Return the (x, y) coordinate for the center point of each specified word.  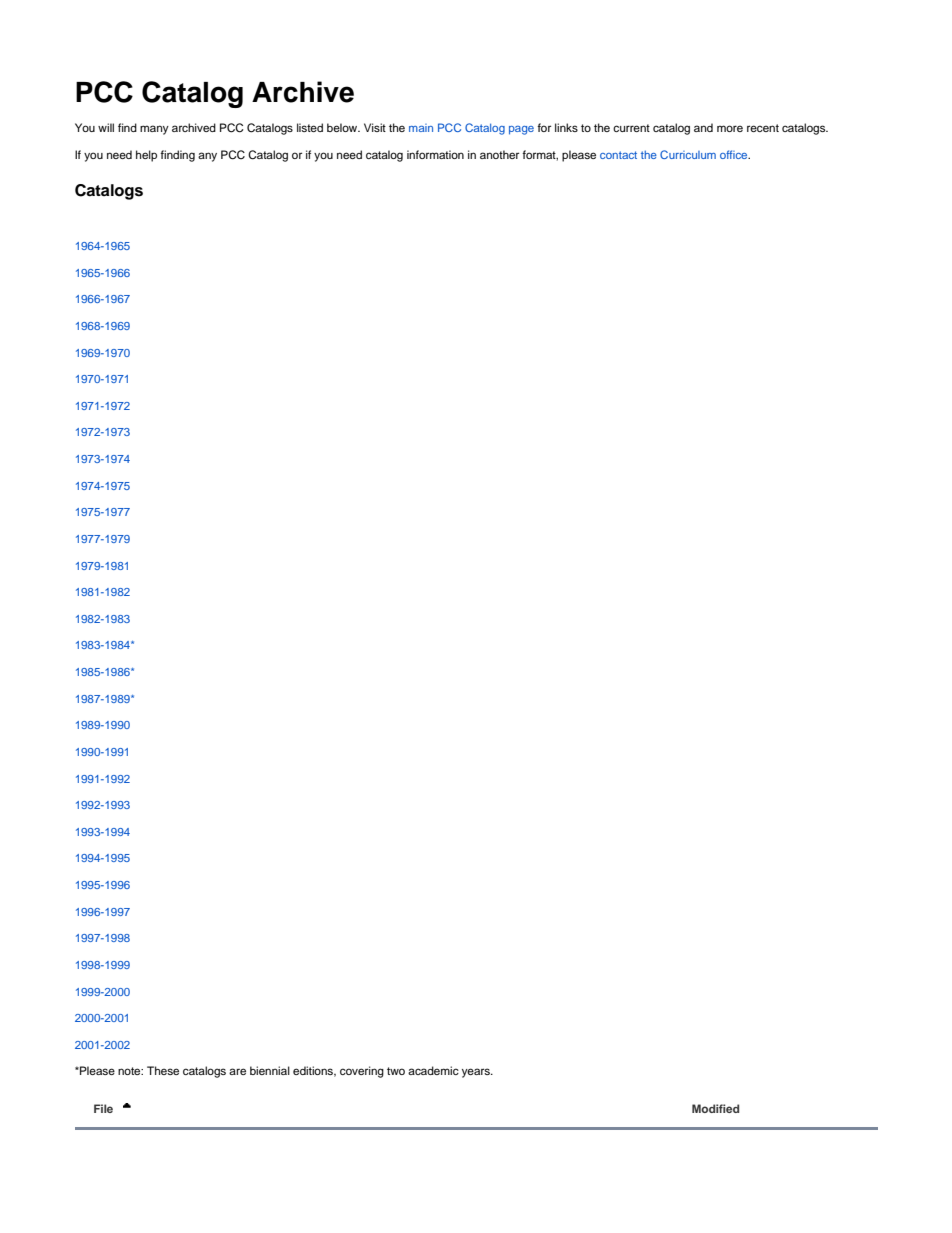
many (154, 130)
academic (433, 1070)
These (163, 1070)
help (146, 156)
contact (618, 155)
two (396, 1071)
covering (362, 1072)
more (730, 128)
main (421, 128)
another (499, 154)
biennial (270, 1070)
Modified (715, 1108)
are (237, 1071)
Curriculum (688, 154)
